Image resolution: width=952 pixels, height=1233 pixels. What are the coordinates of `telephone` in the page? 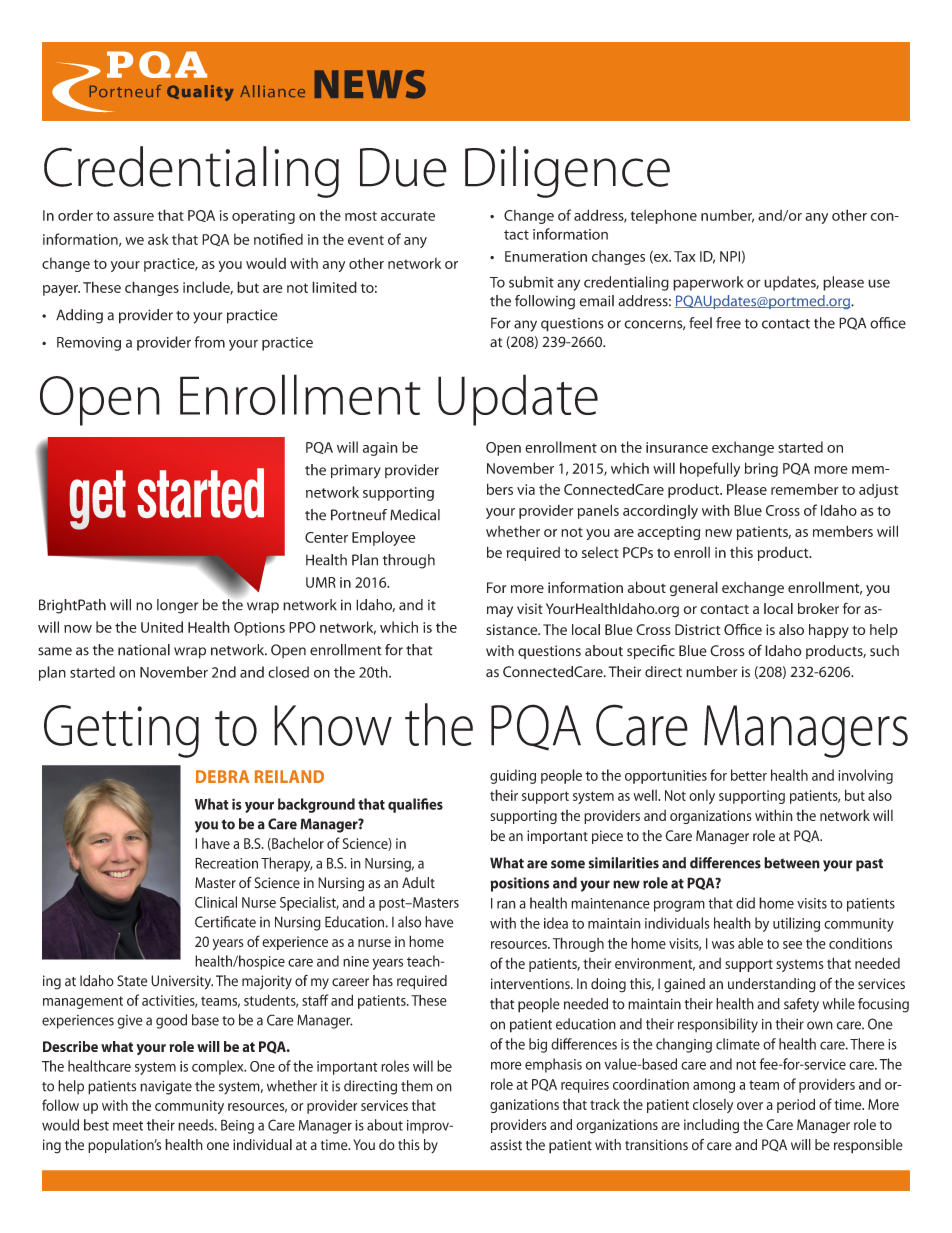 It's located at (664, 216).
